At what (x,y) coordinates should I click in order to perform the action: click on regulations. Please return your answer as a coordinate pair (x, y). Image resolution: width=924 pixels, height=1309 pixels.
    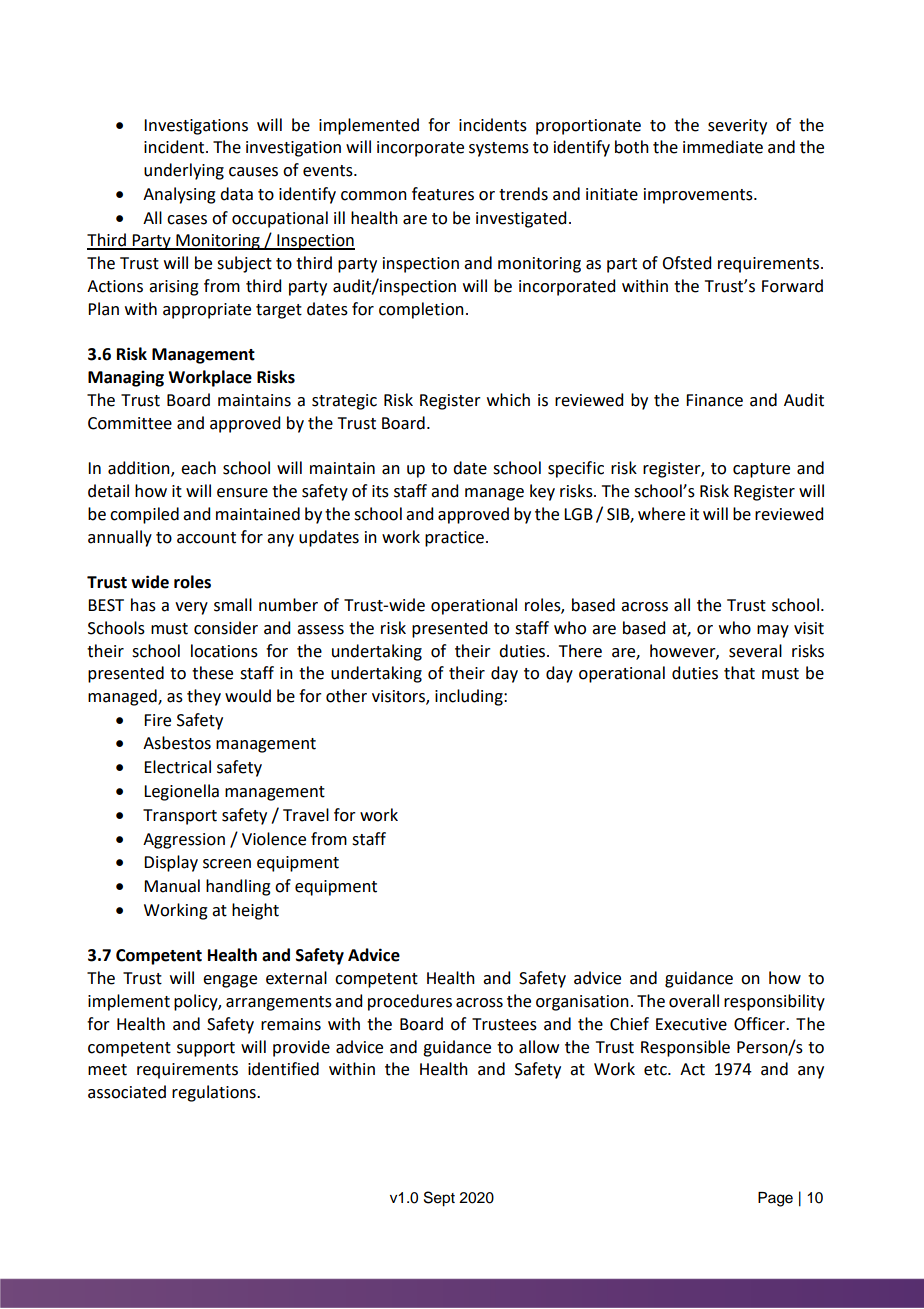
    Looking at the image, I should click on (215, 1093).
